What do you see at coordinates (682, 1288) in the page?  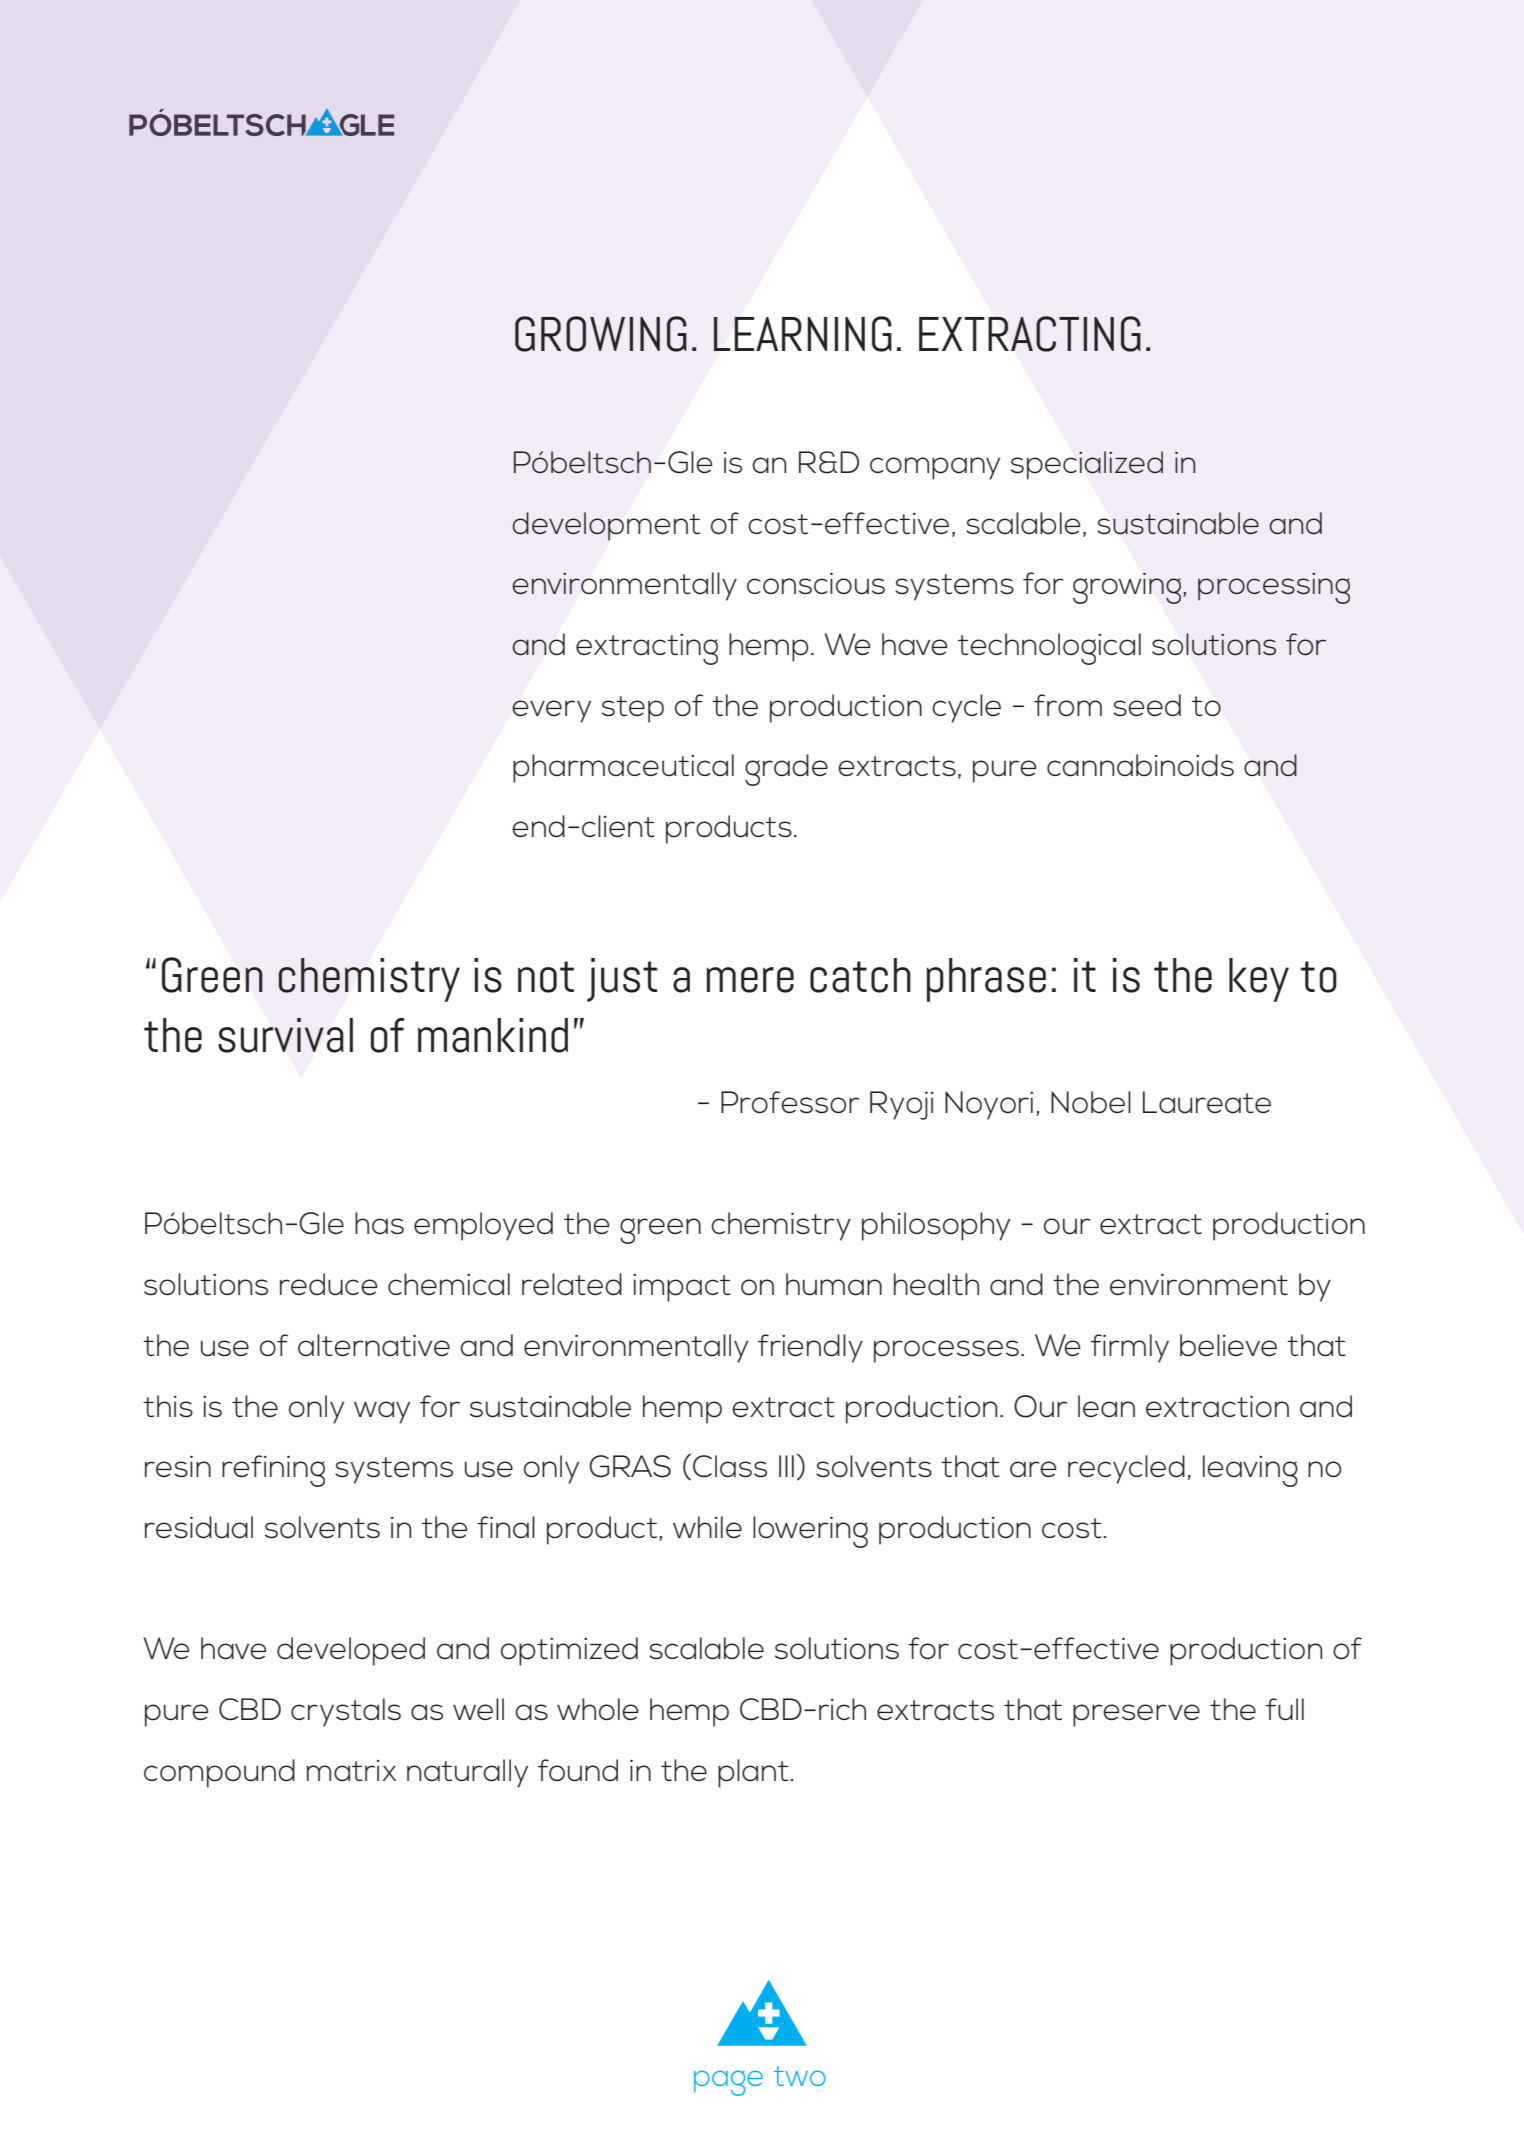 I see `impact` at bounding box center [682, 1288].
